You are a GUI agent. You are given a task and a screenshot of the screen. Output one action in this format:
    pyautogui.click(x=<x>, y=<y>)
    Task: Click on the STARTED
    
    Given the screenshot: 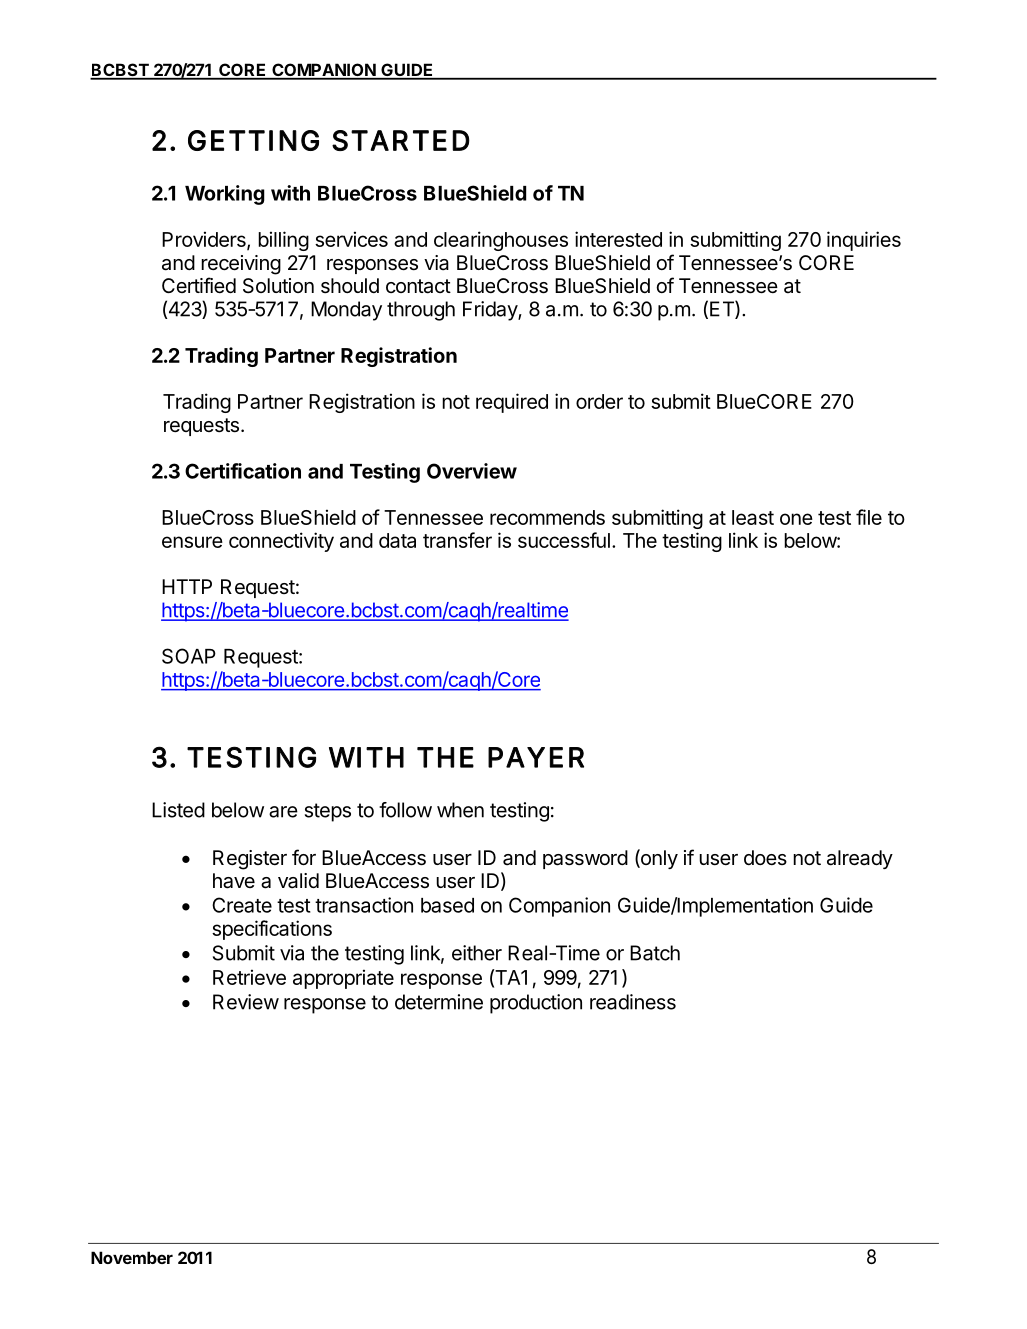 What is the action you would take?
    pyautogui.click(x=401, y=140)
